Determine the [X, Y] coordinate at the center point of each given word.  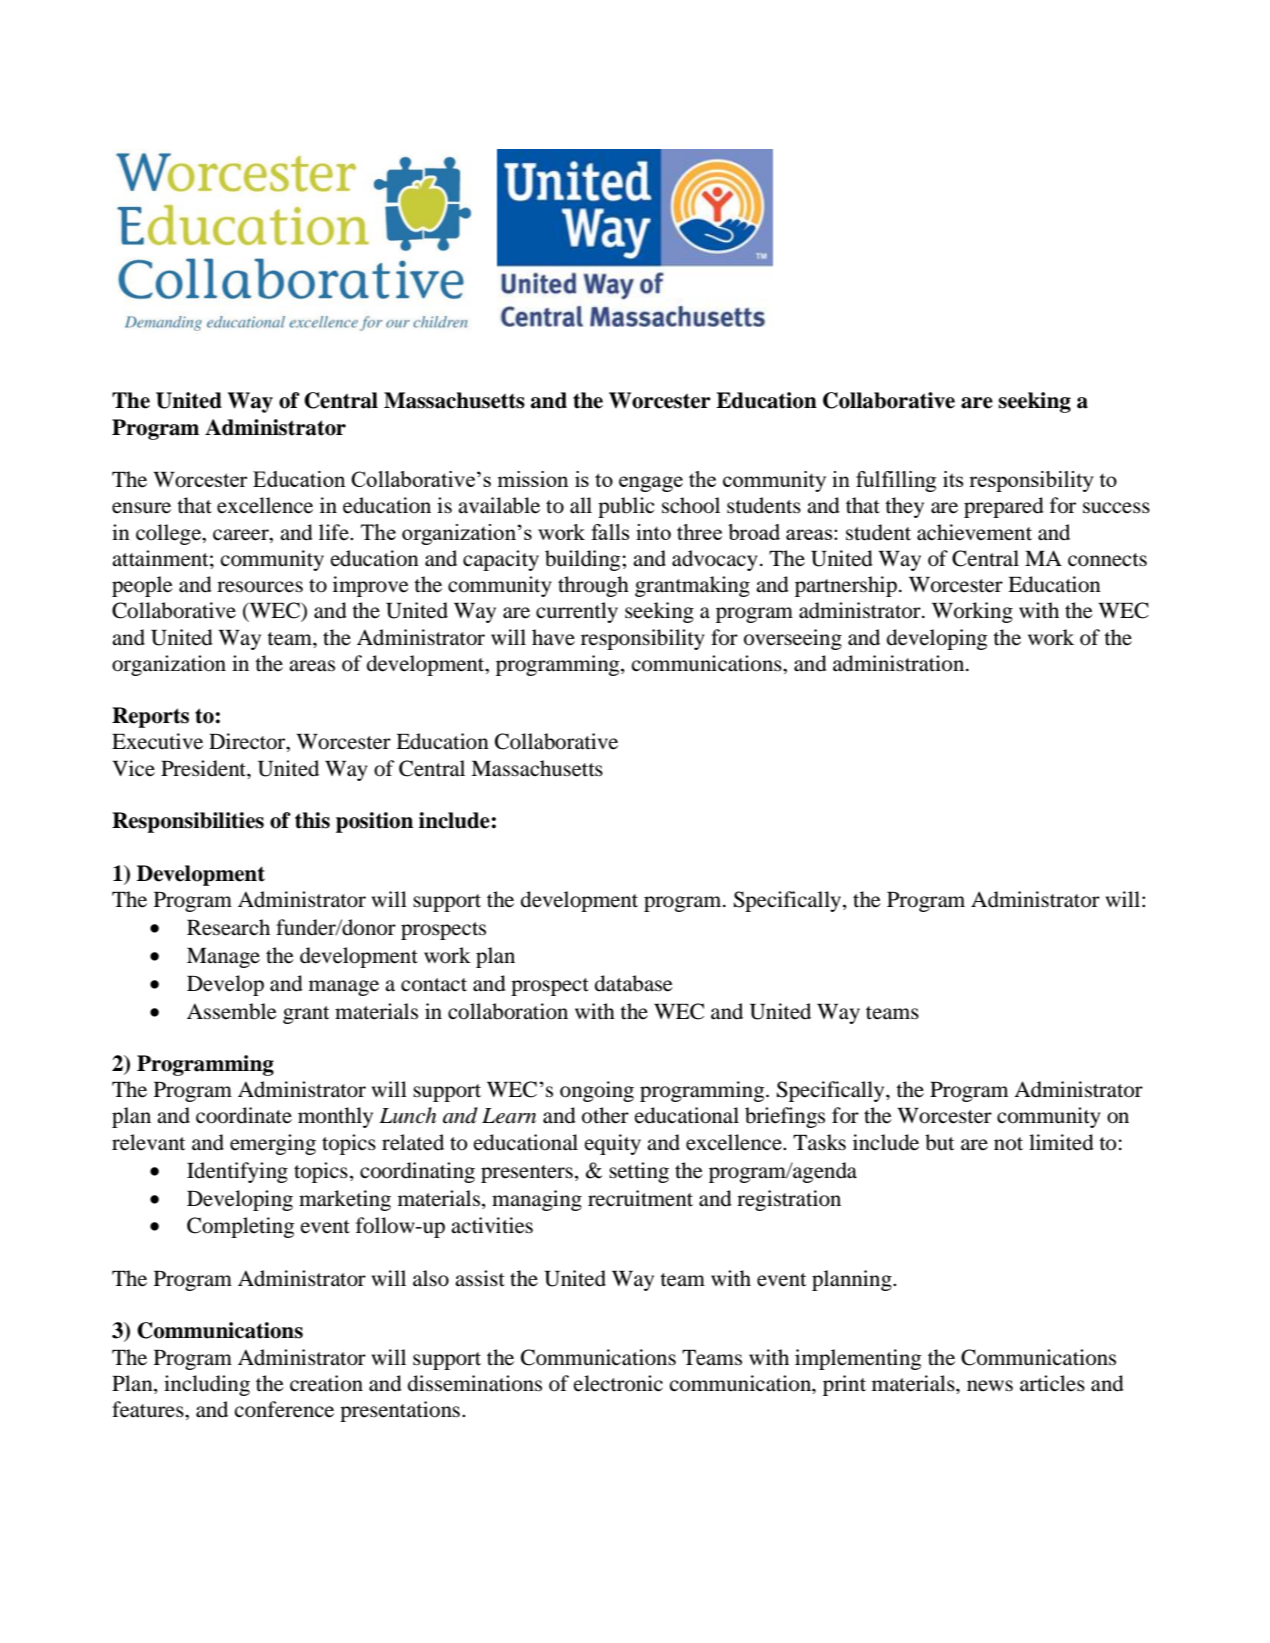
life [335, 532]
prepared [1004, 507]
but [940, 1142]
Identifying [237, 1172]
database [634, 983]
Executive [157, 741]
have [553, 637]
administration [900, 663]
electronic [618, 1383]
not [1008, 1144]
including [207, 1385]
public [626, 507]
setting [639, 1172]
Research [228, 927]
